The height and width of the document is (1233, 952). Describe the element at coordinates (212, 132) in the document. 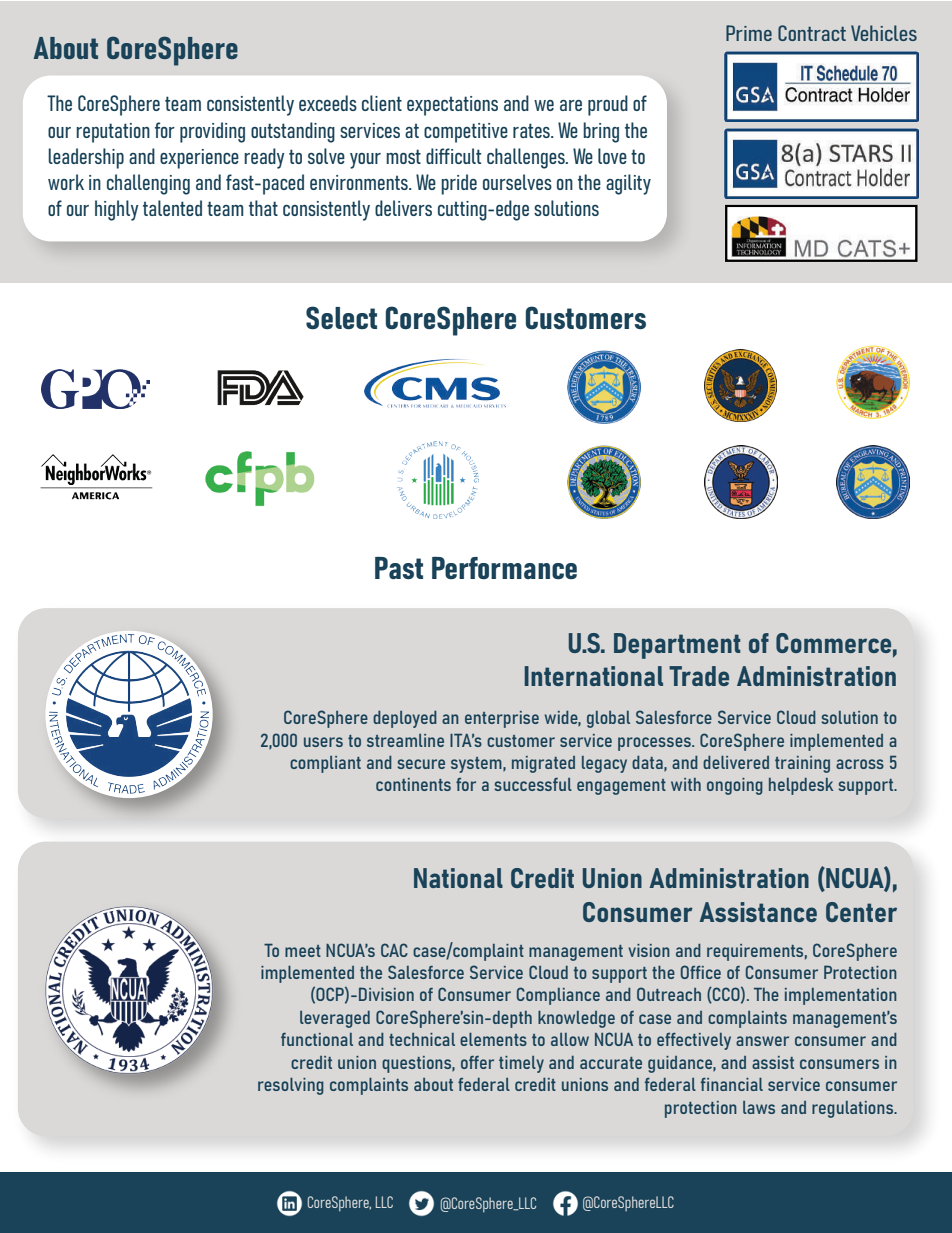

I see `providing` at that location.
